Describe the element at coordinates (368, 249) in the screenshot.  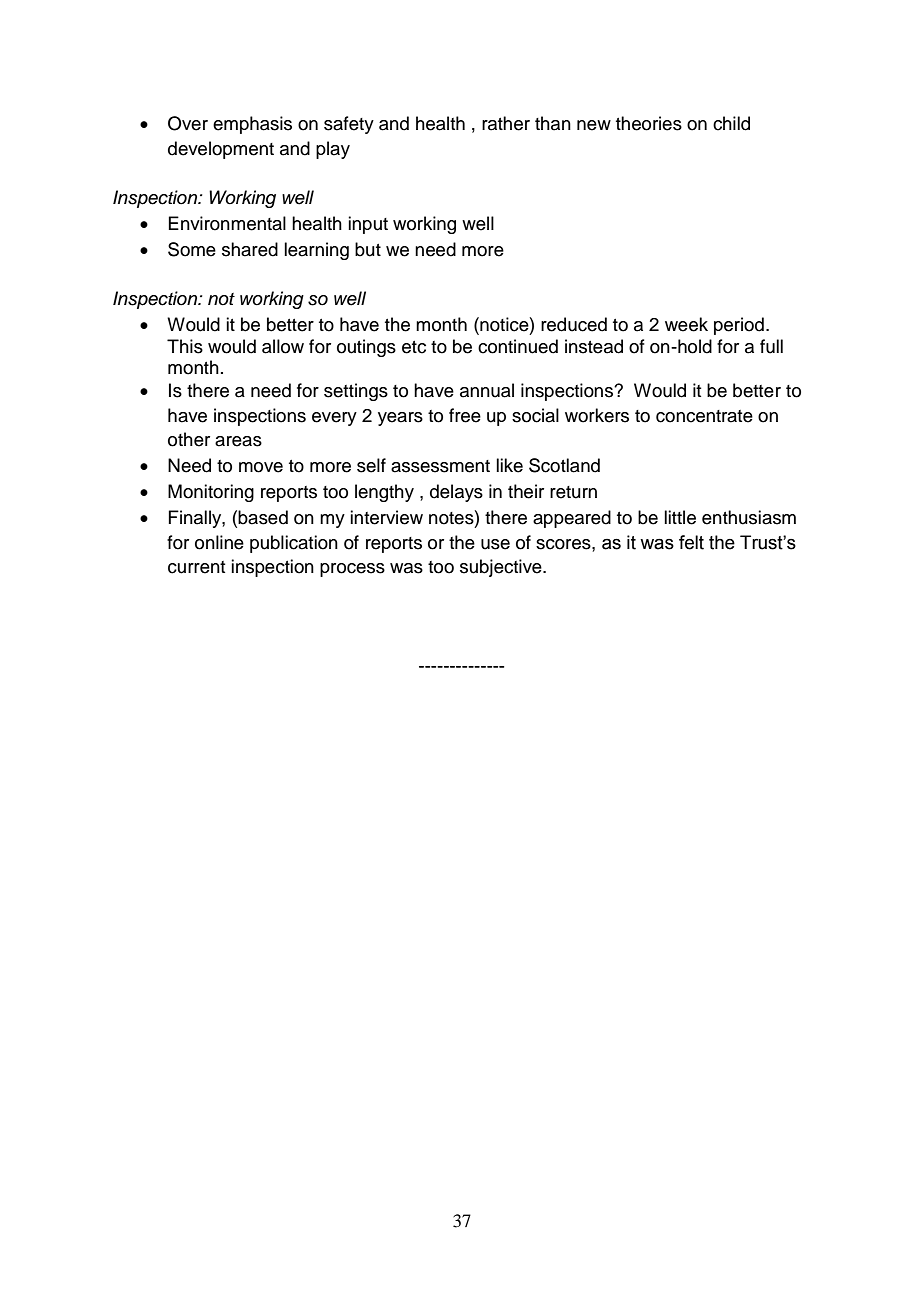
I see `but` at that location.
